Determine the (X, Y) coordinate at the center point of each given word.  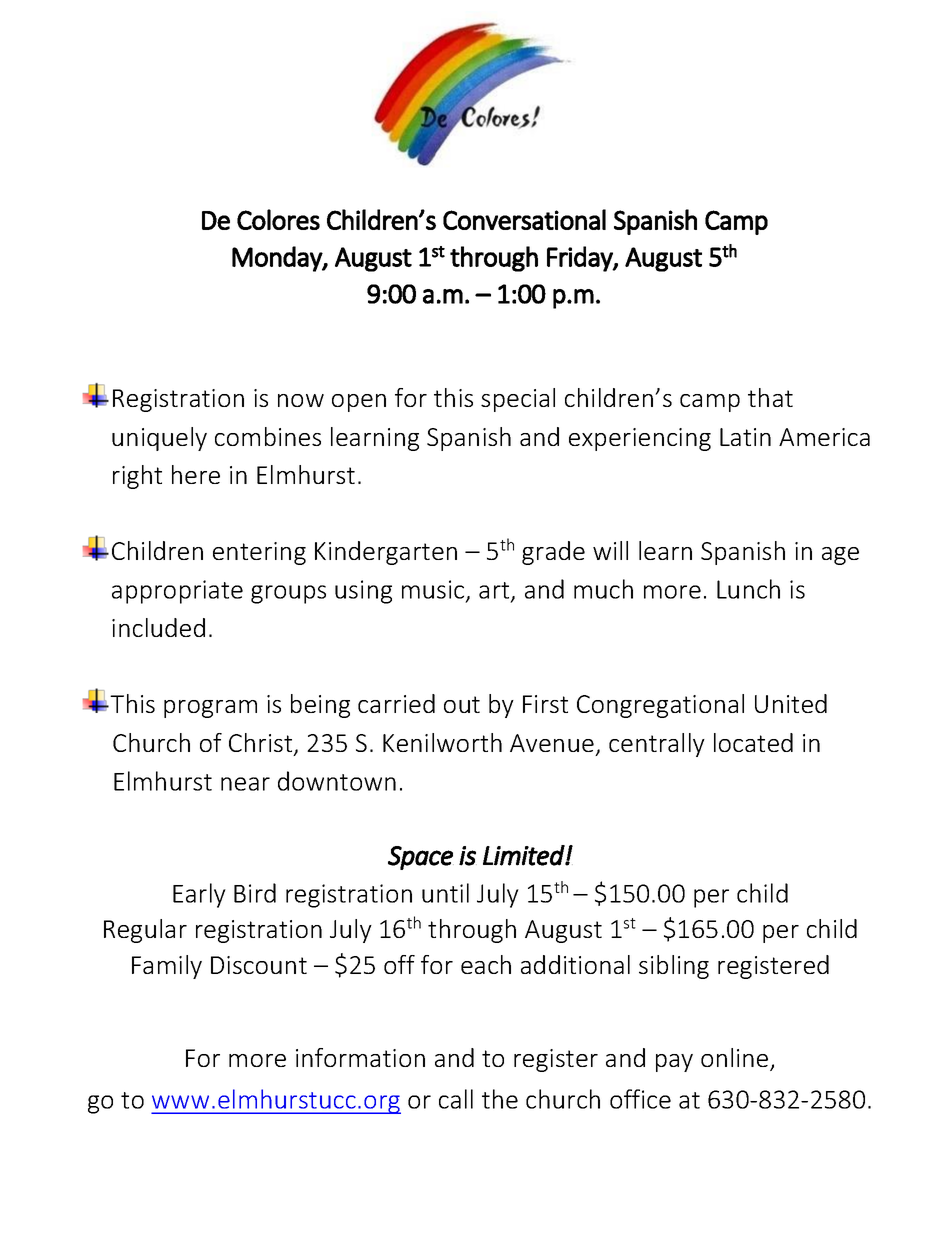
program (210, 709)
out (462, 704)
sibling (674, 967)
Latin (745, 437)
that (770, 397)
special (518, 400)
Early (199, 895)
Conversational (524, 219)
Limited (524, 855)
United (791, 703)
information (360, 1057)
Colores (278, 219)
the (500, 1099)
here (196, 474)
